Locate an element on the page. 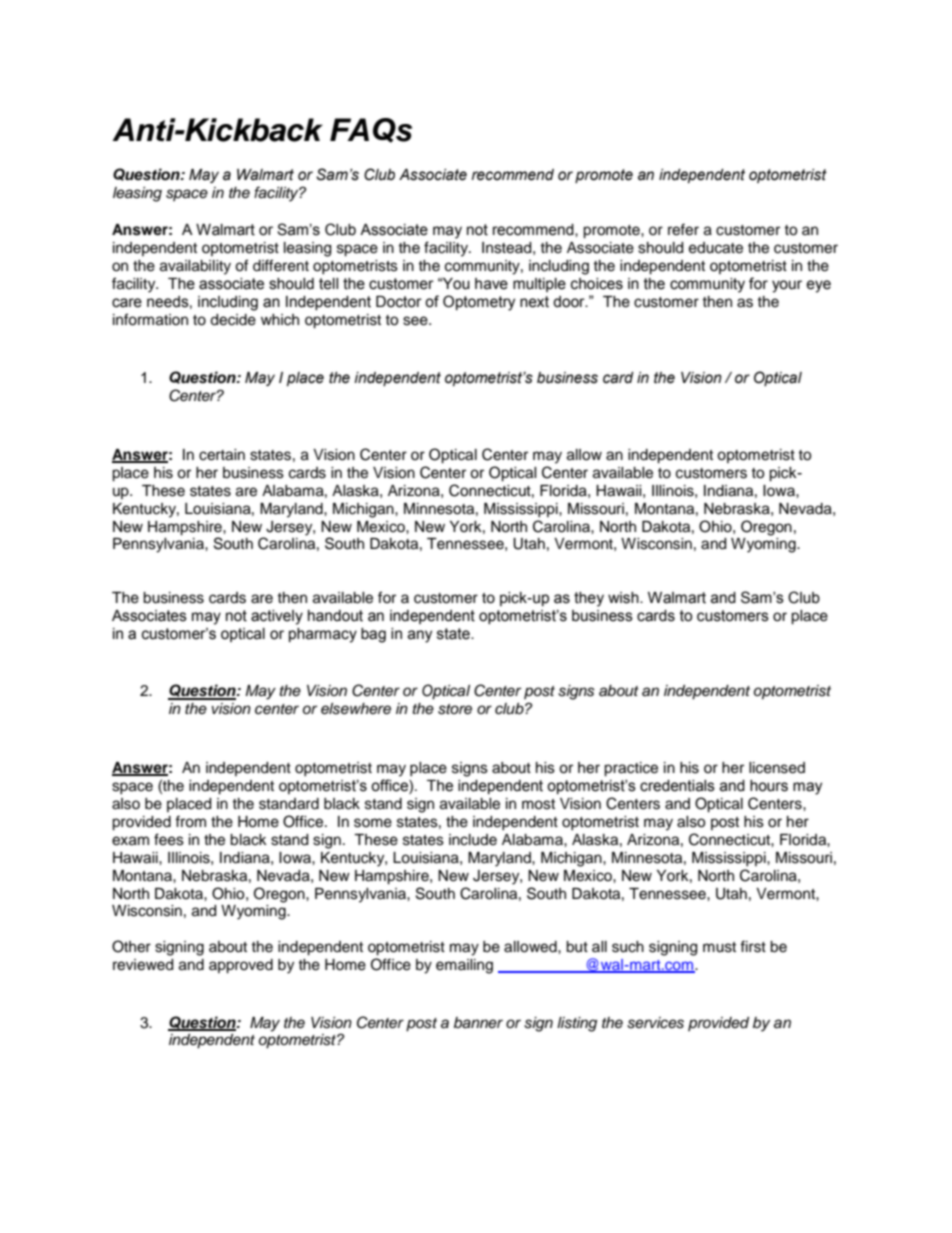  from is located at coordinates (190, 821).
